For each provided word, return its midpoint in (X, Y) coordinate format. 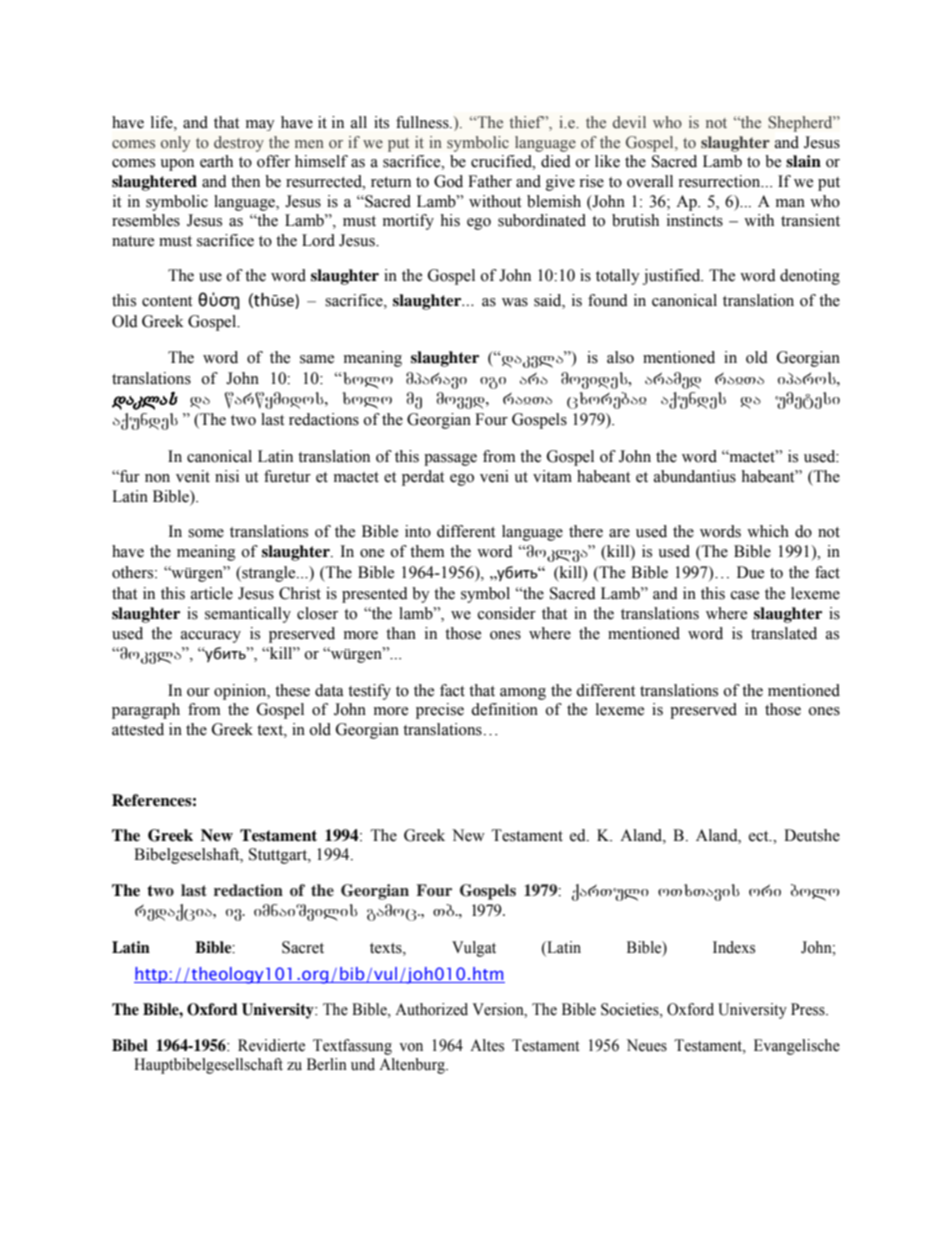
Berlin (327, 1064)
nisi (227, 476)
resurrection (720, 181)
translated (784, 633)
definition (504, 709)
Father (490, 181)
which (768, 531)
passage (450, 460)
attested (138, 729)
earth (216, 161)
